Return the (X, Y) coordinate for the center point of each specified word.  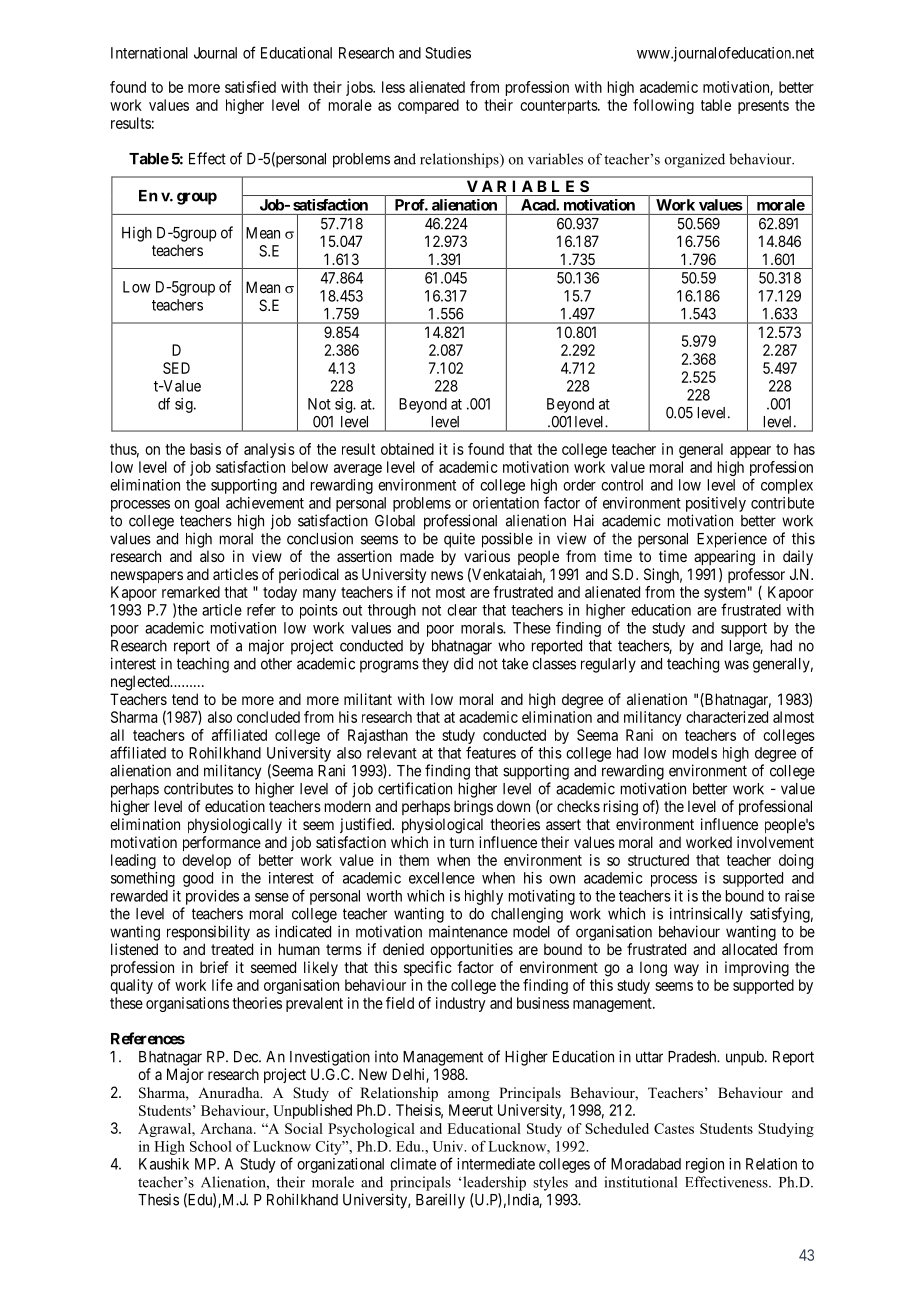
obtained (407, 449)
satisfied (250, 87)
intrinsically (706, 915)
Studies (448, 53)
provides (212, 897)
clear (462, 610)
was (736, 665)
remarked (191, 592)
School (211, 1146)
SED (176, 368)
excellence (442, 878)
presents (763, 107)
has (804, 449)
